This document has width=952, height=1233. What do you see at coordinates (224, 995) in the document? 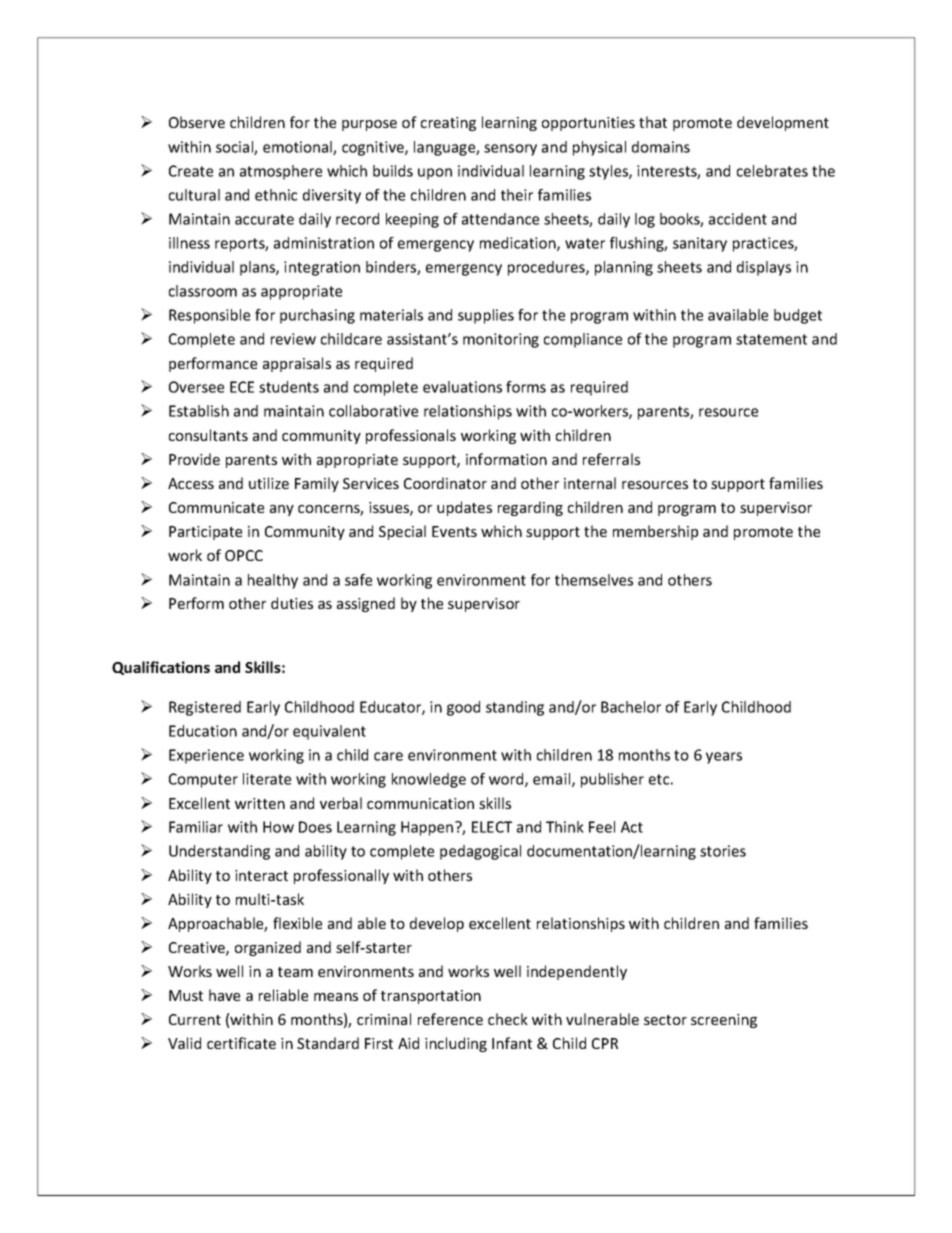
I see `have` at bounding box center [224, 995].
